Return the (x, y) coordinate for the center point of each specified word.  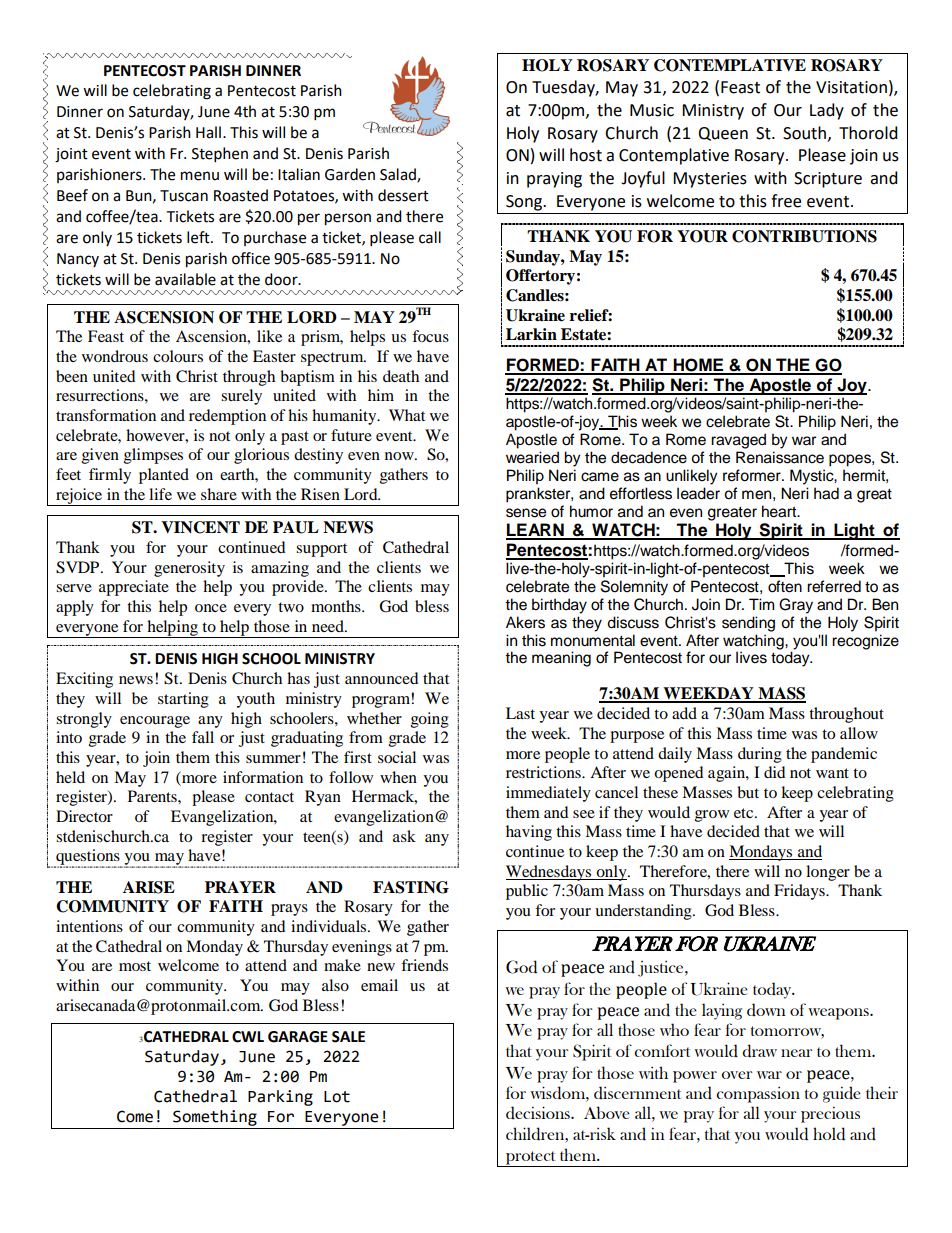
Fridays (800, 892)
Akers (525, 622)
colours (178, 356)
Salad (399, 175)
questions (88, 858)
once (211, 608)
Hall (208, 132)
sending (748, 624)
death (401, 376)
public (527, 892)
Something (215, 1118)
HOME (698, 366)
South (804, 133)
